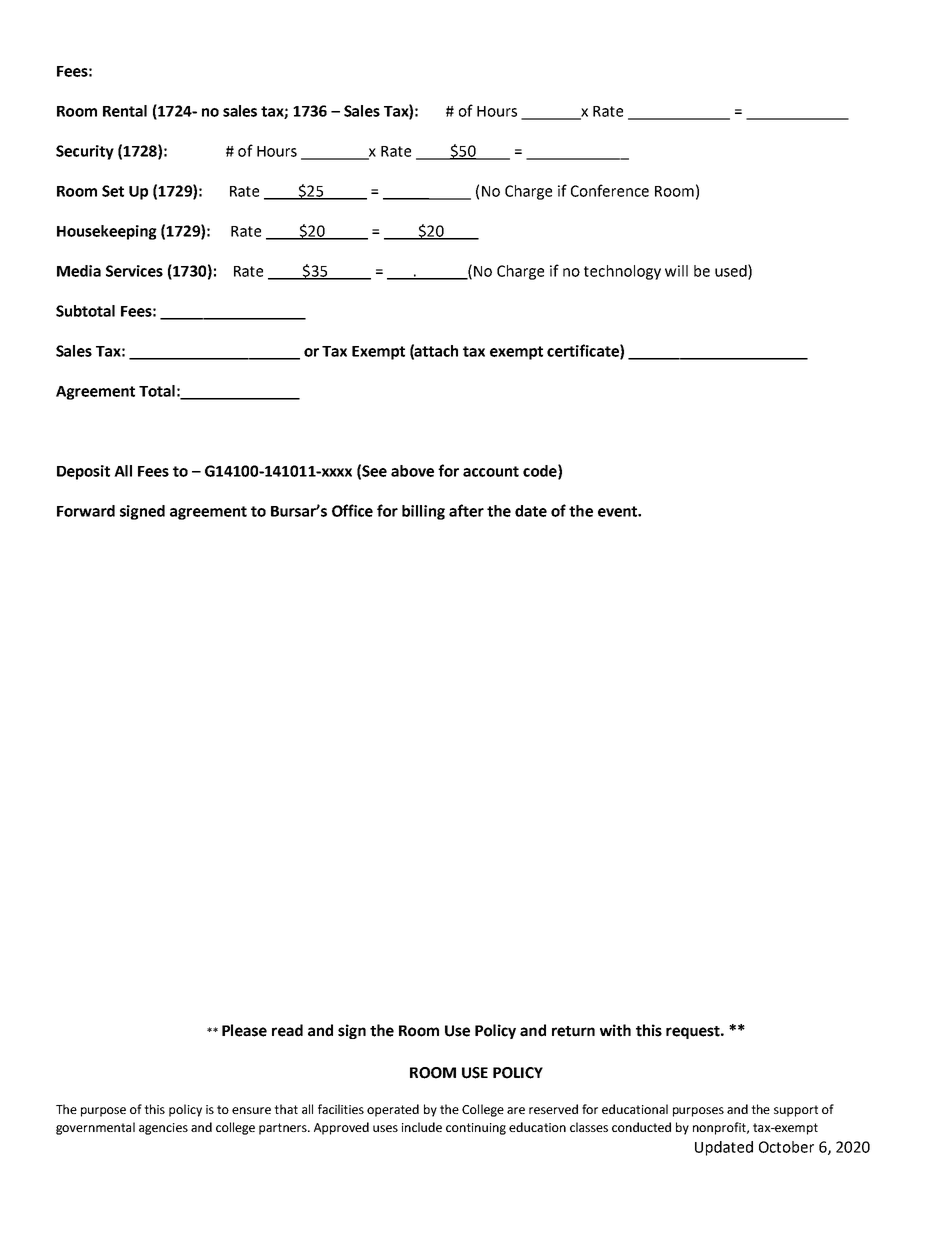 This document has height=1233, width=952. What do you see at coordinates (676, 271) in the document?
I see `will` at bounding box center [676, 271].
